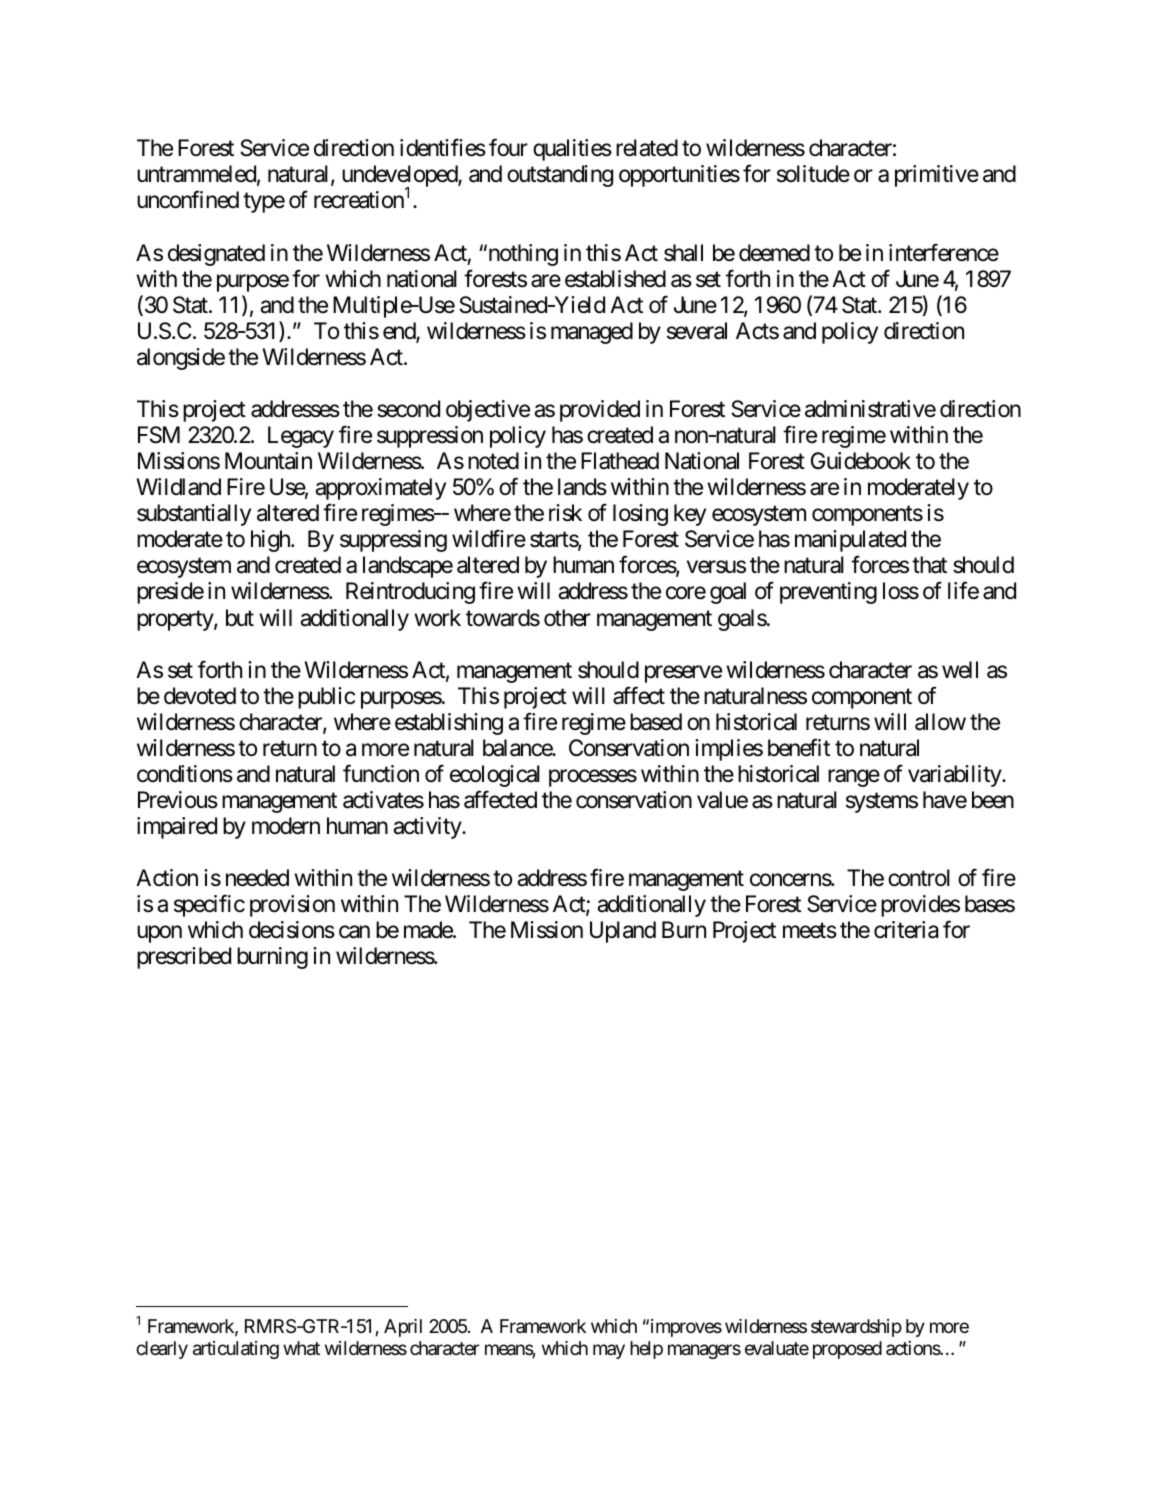 The image size is (1156, 1496). I want to click on interference, so click(944, 252).
